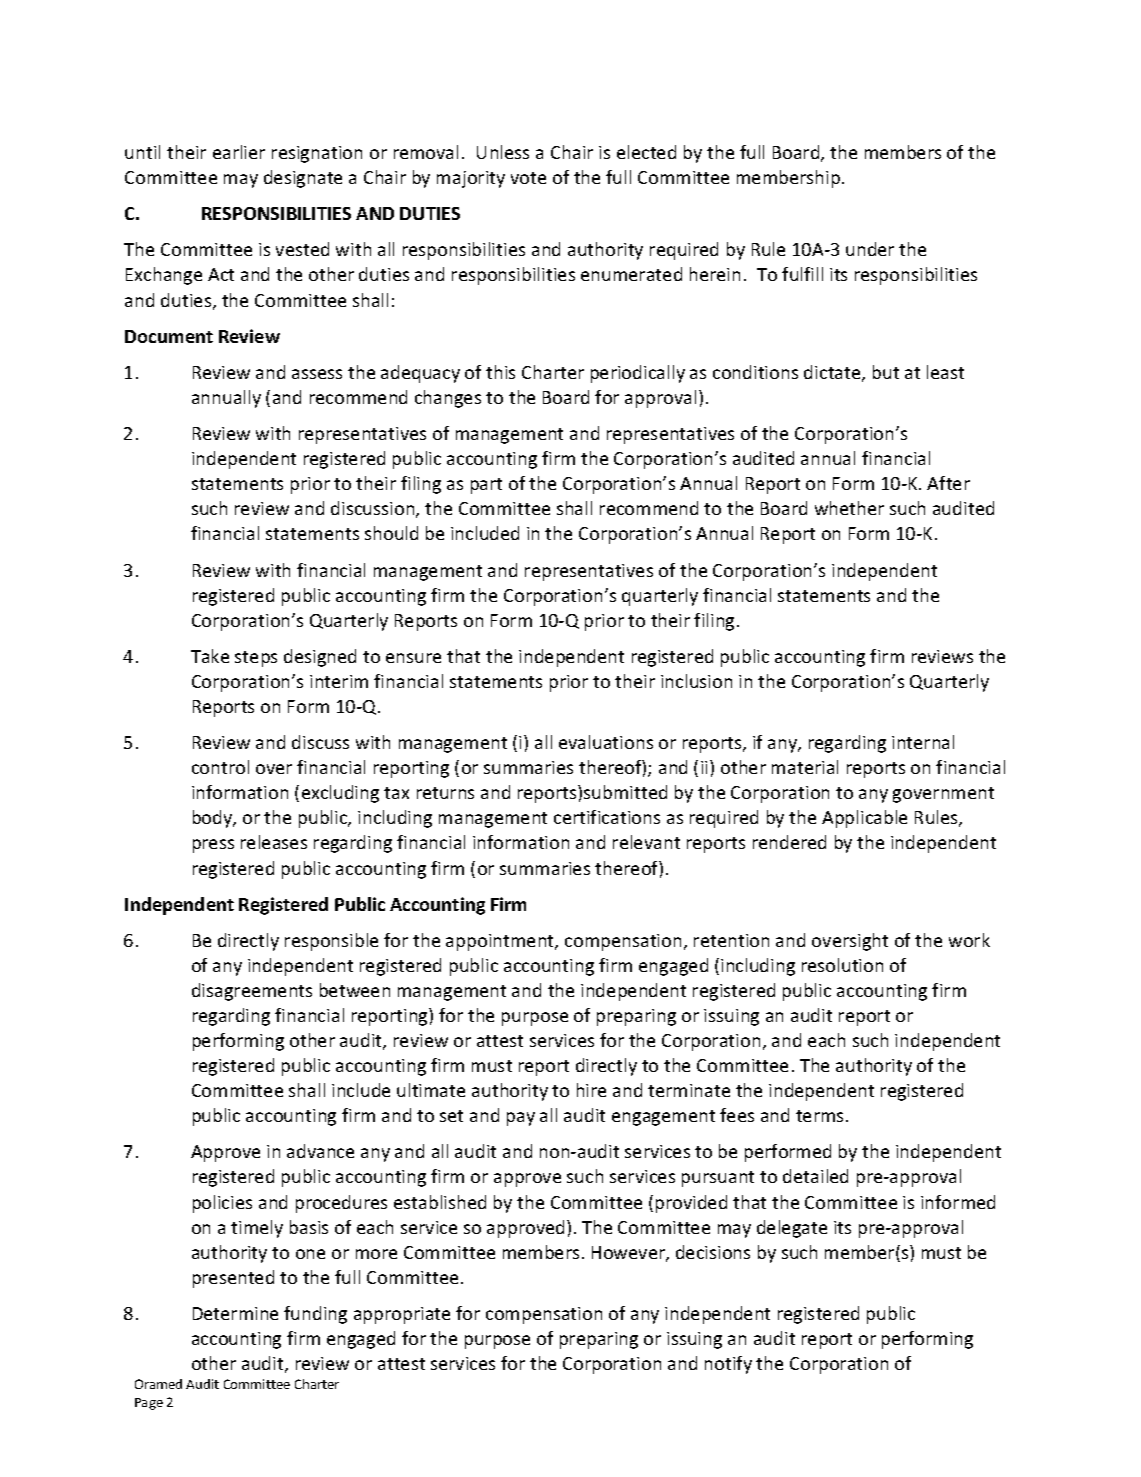 The width and height of the image is (1141, 1477). I want to click on whether, so click(849, 508).
